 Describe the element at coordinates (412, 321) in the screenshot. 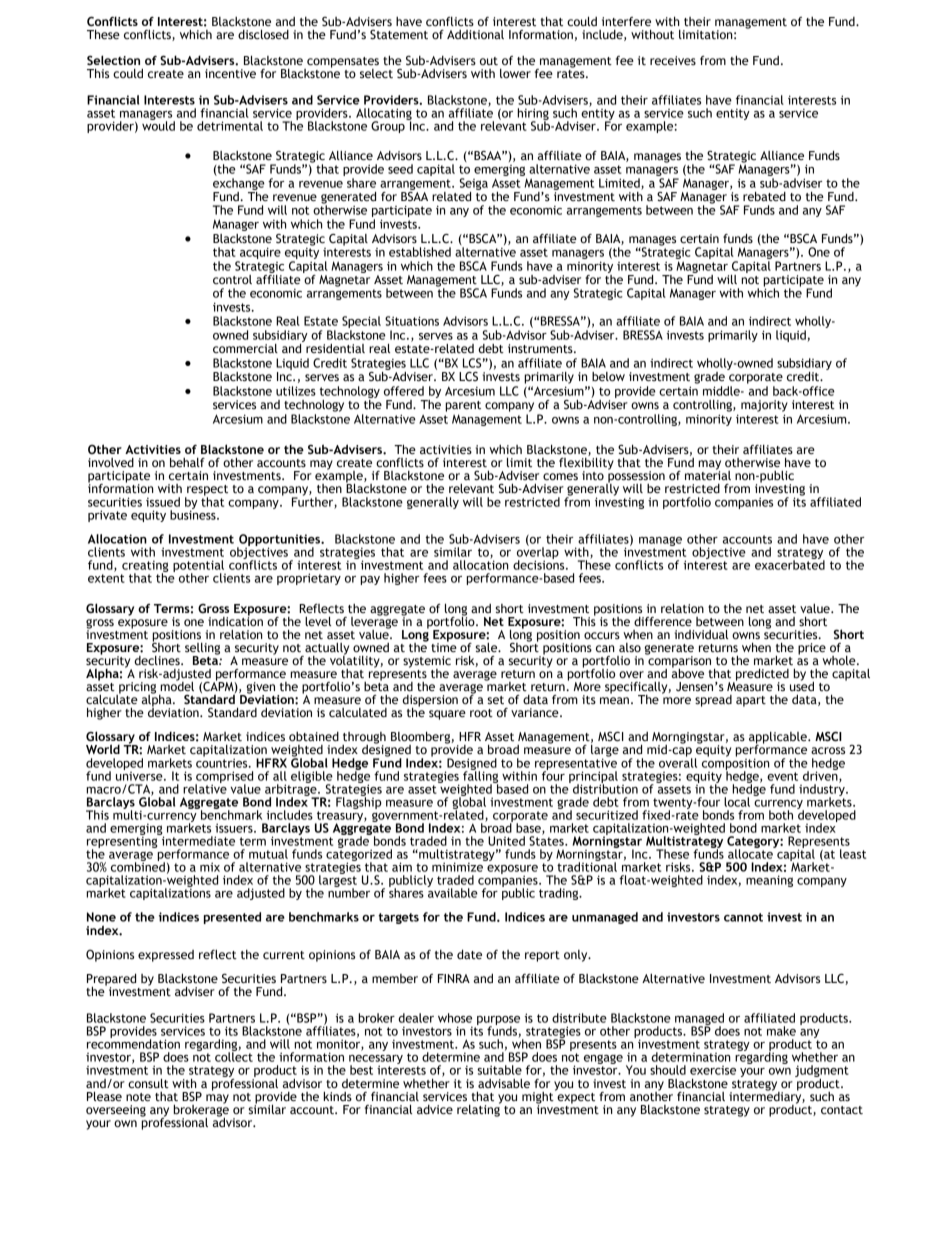

I see `Situations` at that location.
